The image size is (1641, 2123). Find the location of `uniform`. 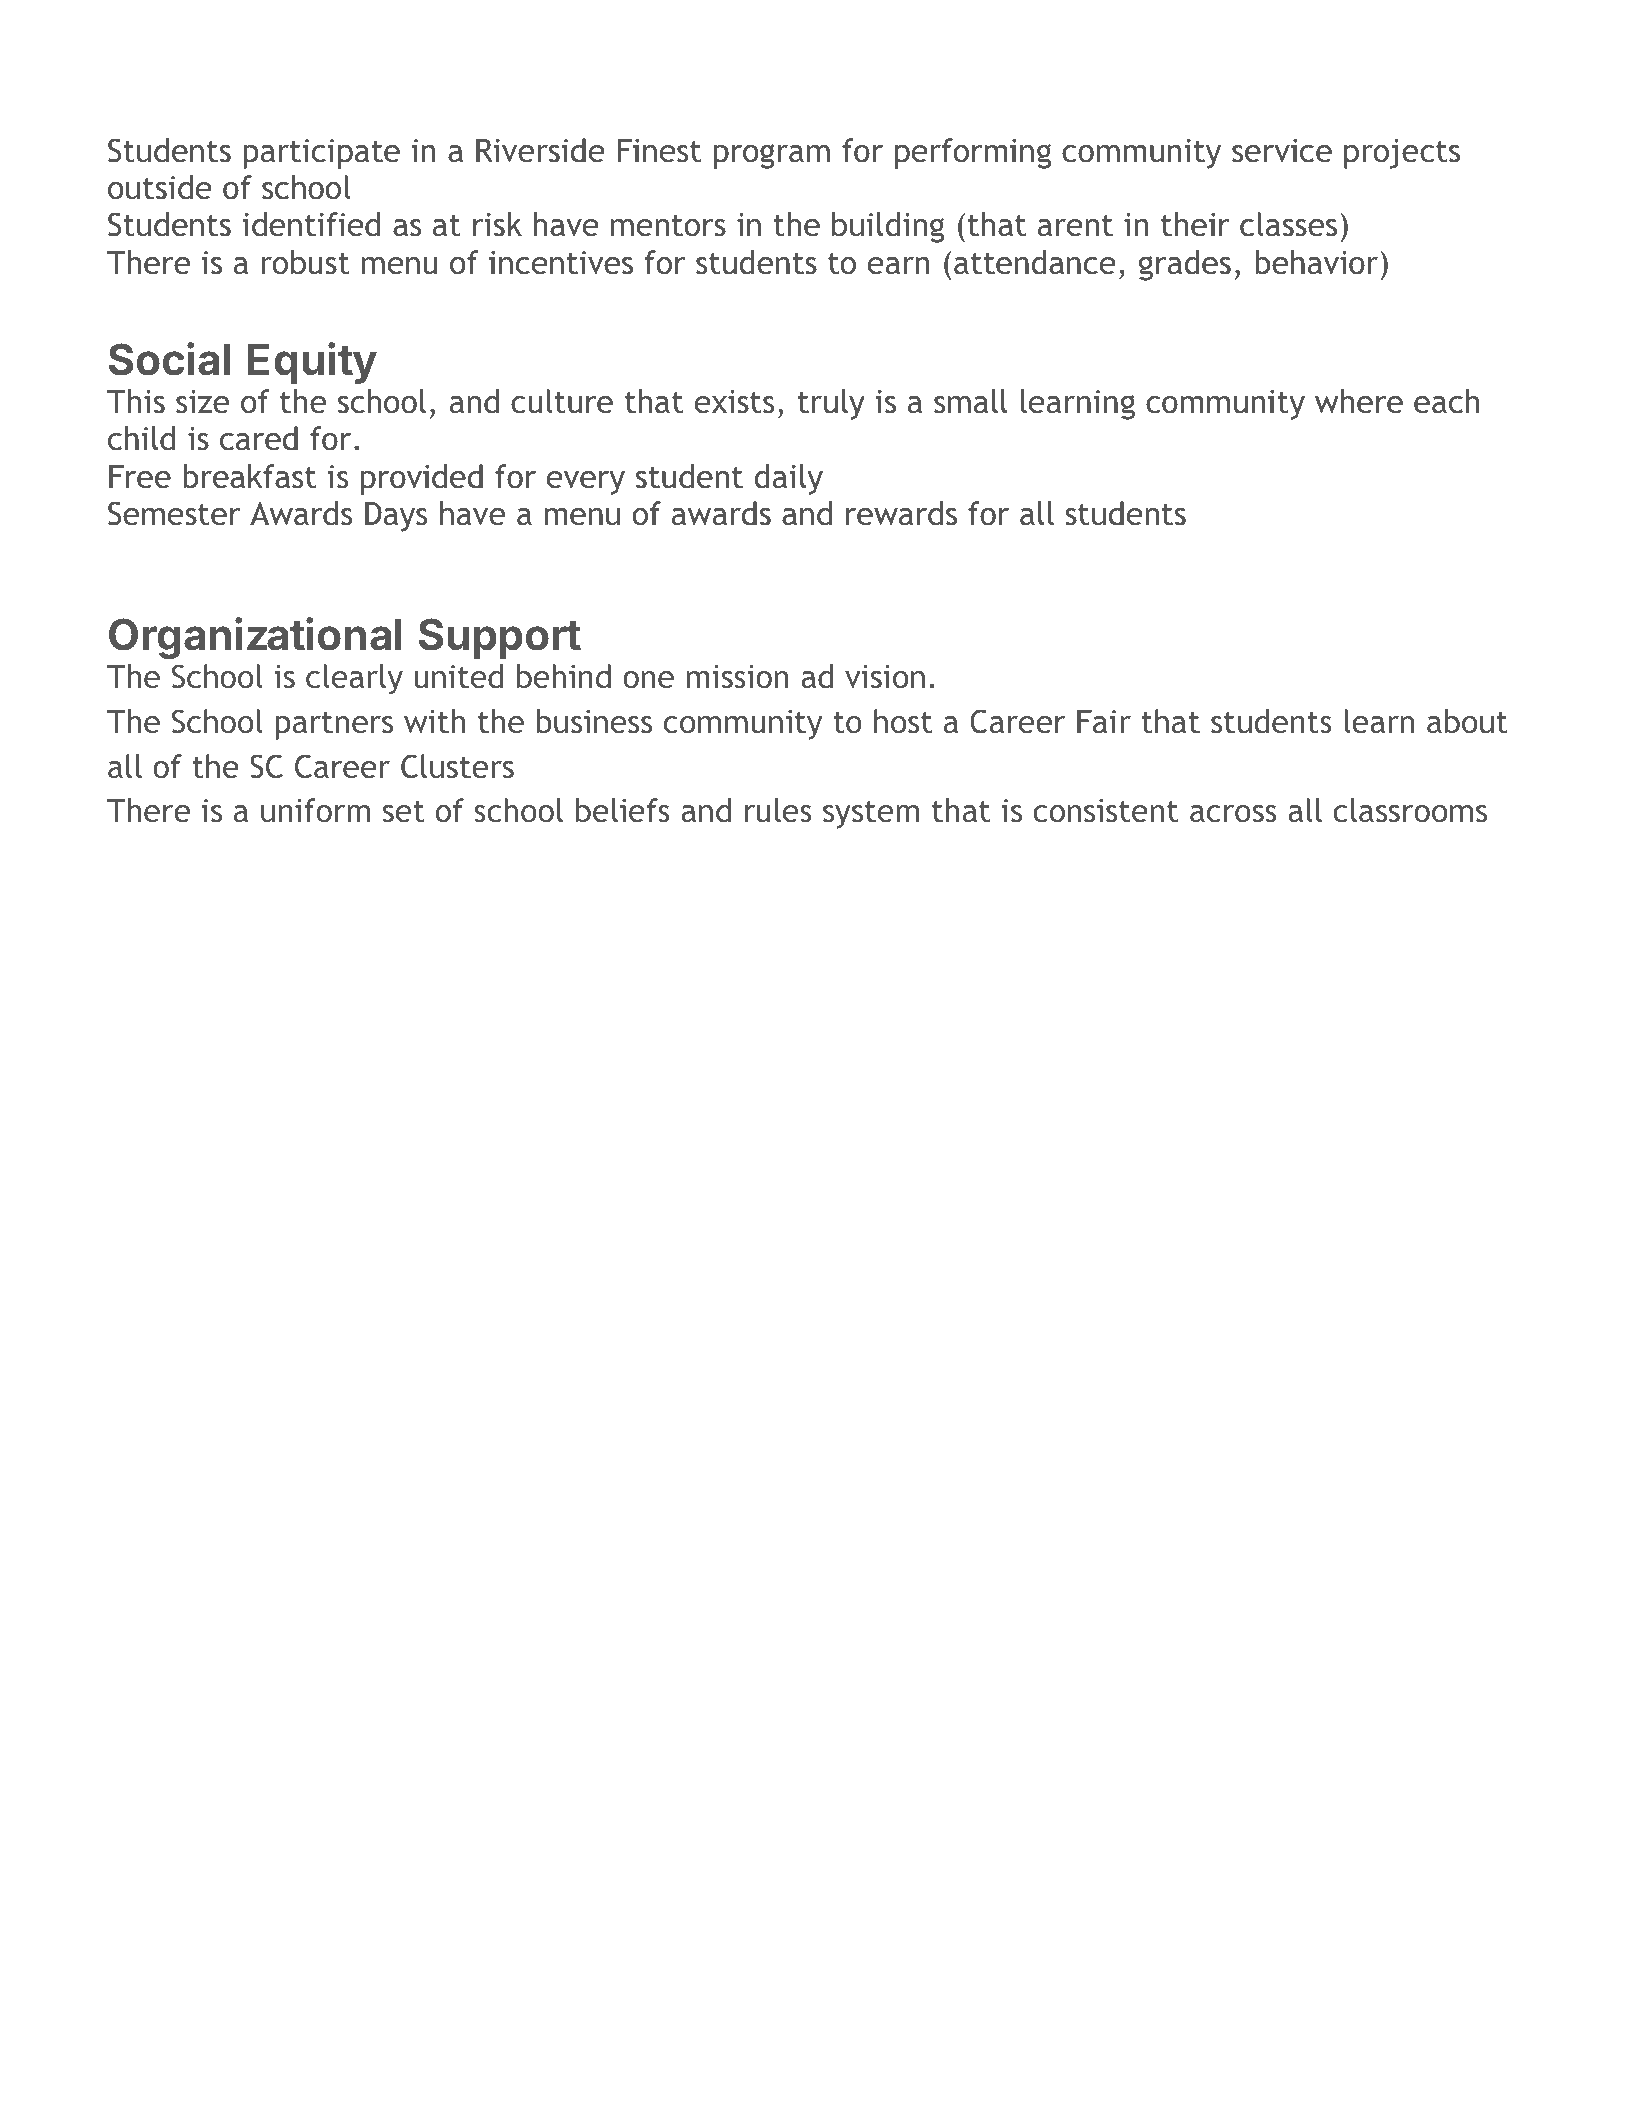

uniform is located at coordinates (315, 810).
